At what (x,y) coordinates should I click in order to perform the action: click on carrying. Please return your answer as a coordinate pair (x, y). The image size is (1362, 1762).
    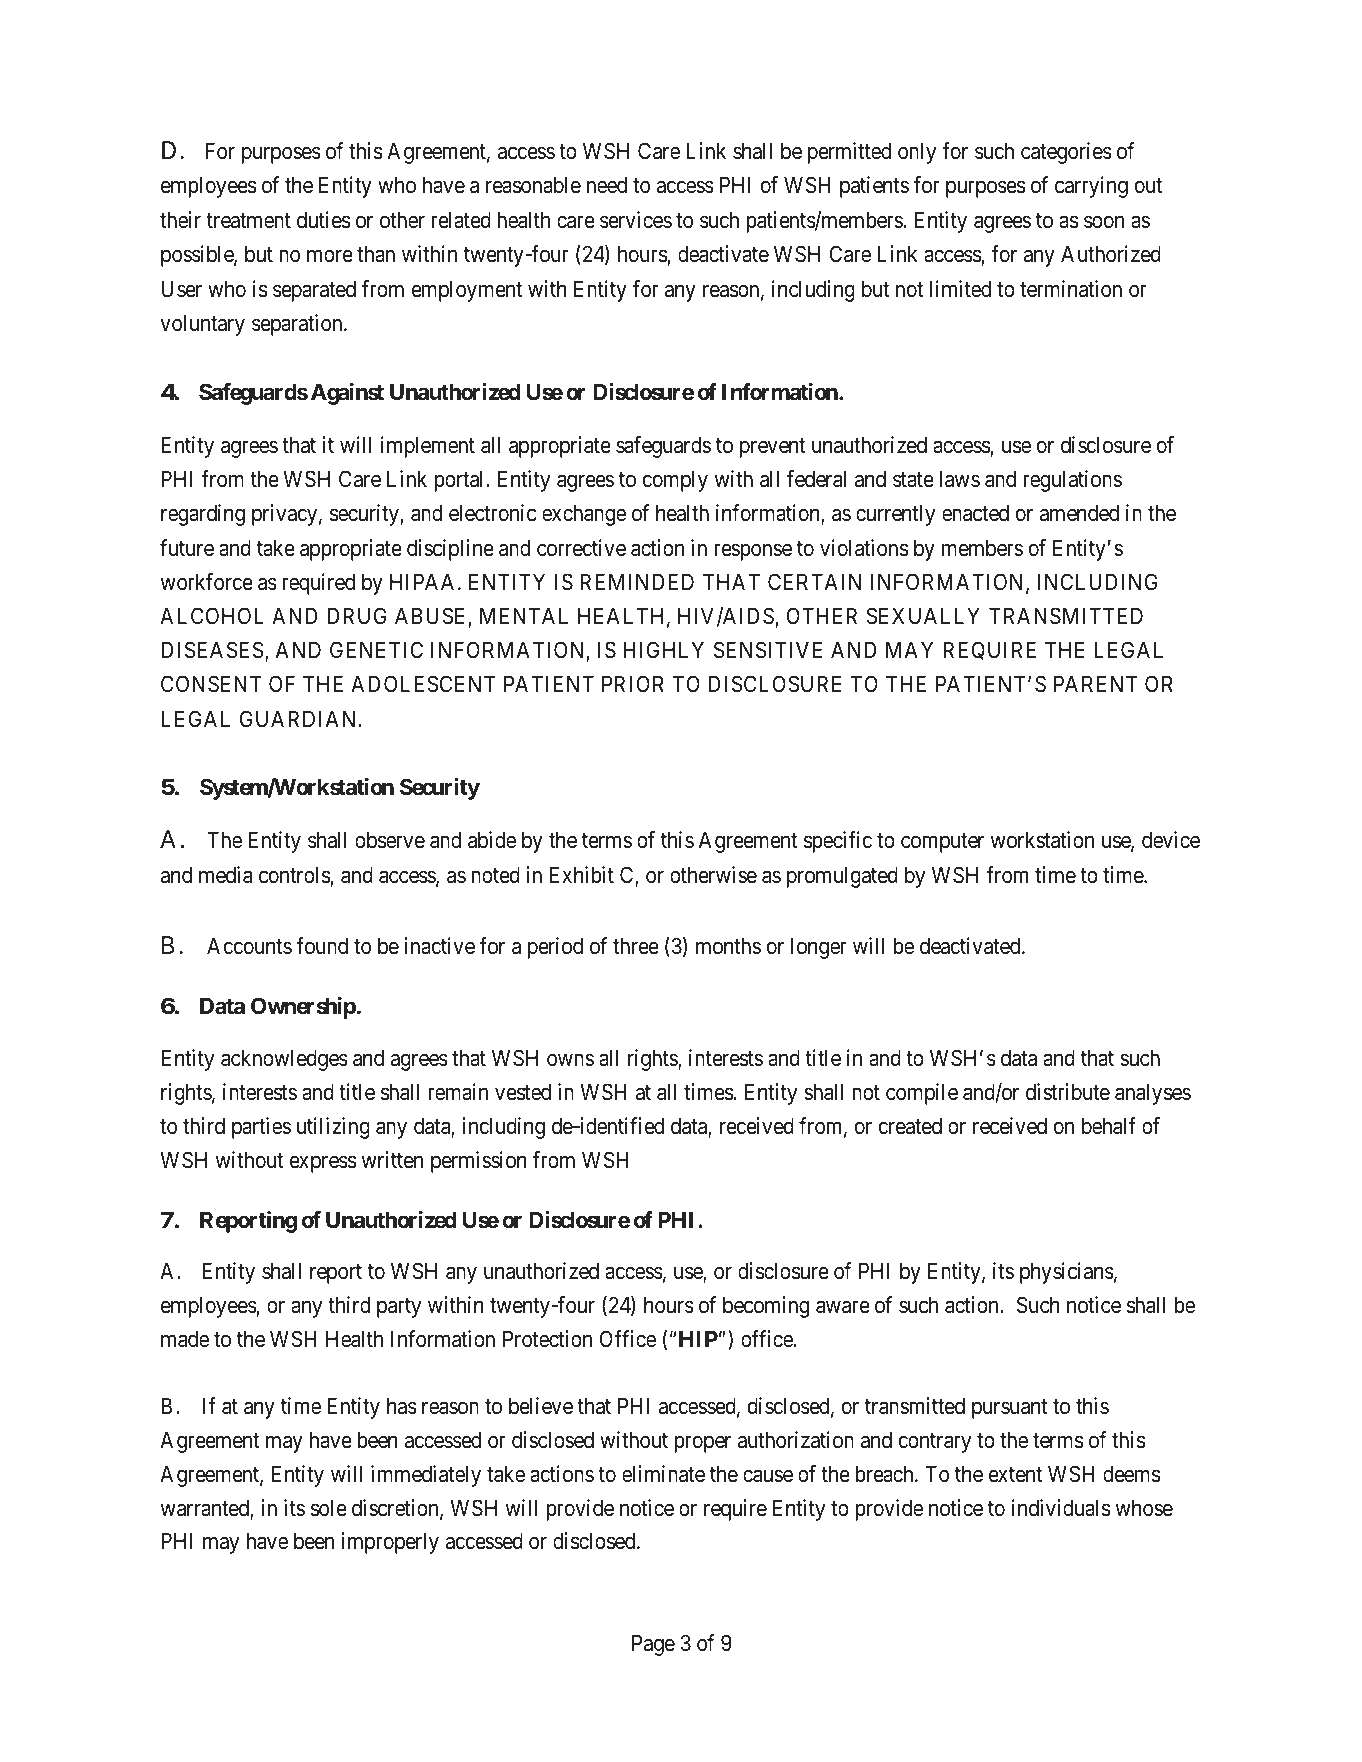
    Looking at the image, I should click on (1091, 187).
